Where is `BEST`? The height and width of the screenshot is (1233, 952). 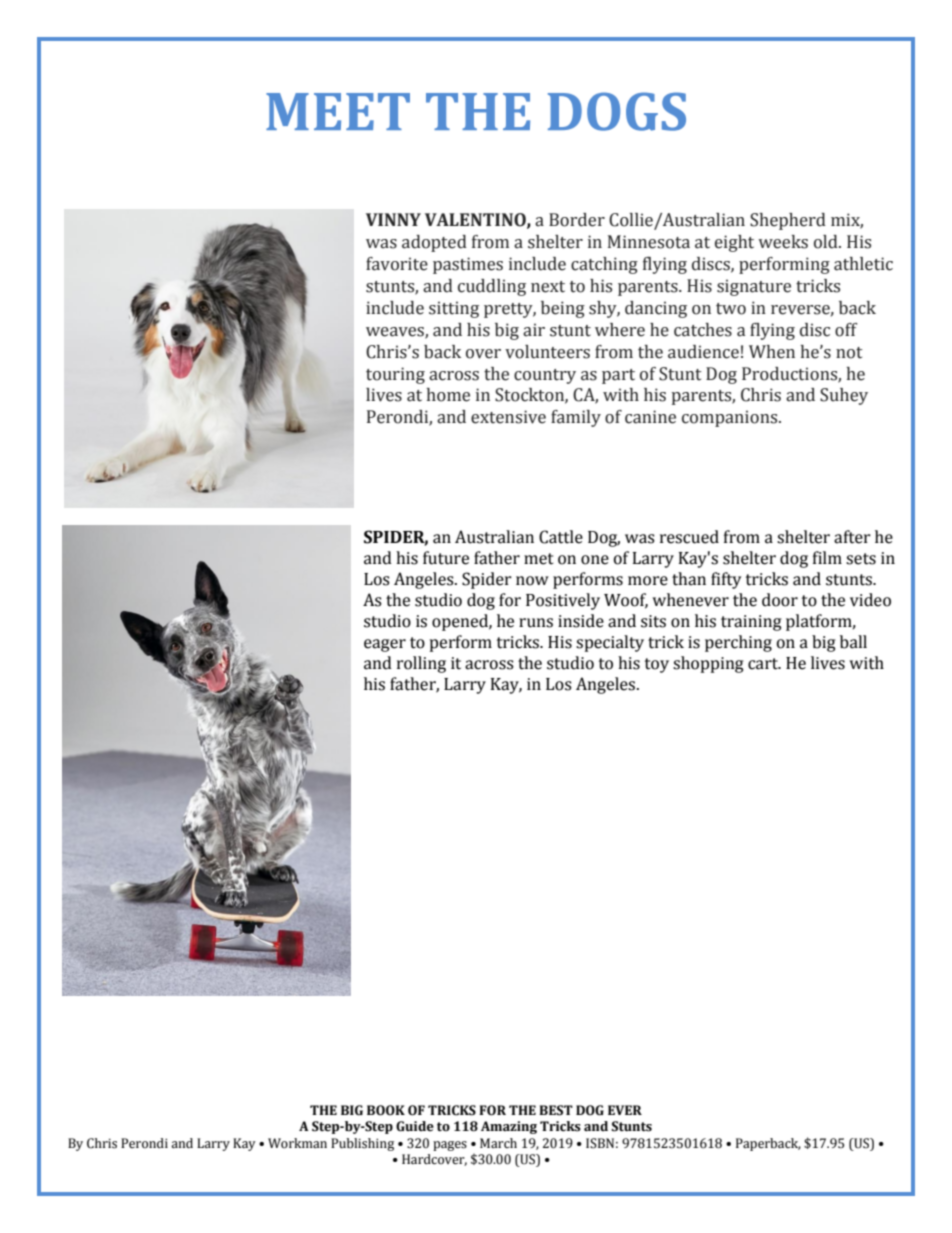
BEST is located at coordinates (556, 1110).
